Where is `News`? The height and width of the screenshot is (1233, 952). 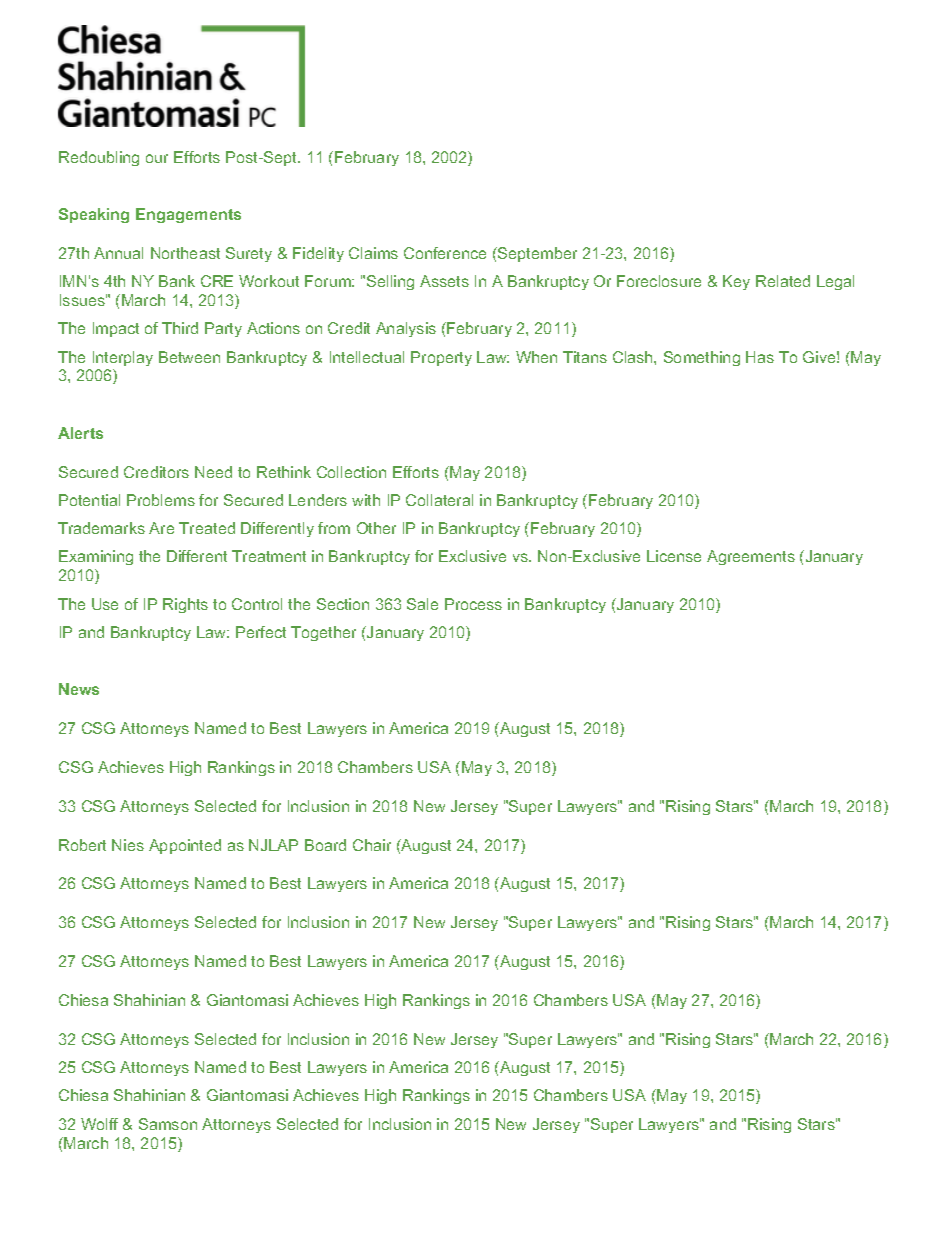 News is located at coordinates (79, 689).
